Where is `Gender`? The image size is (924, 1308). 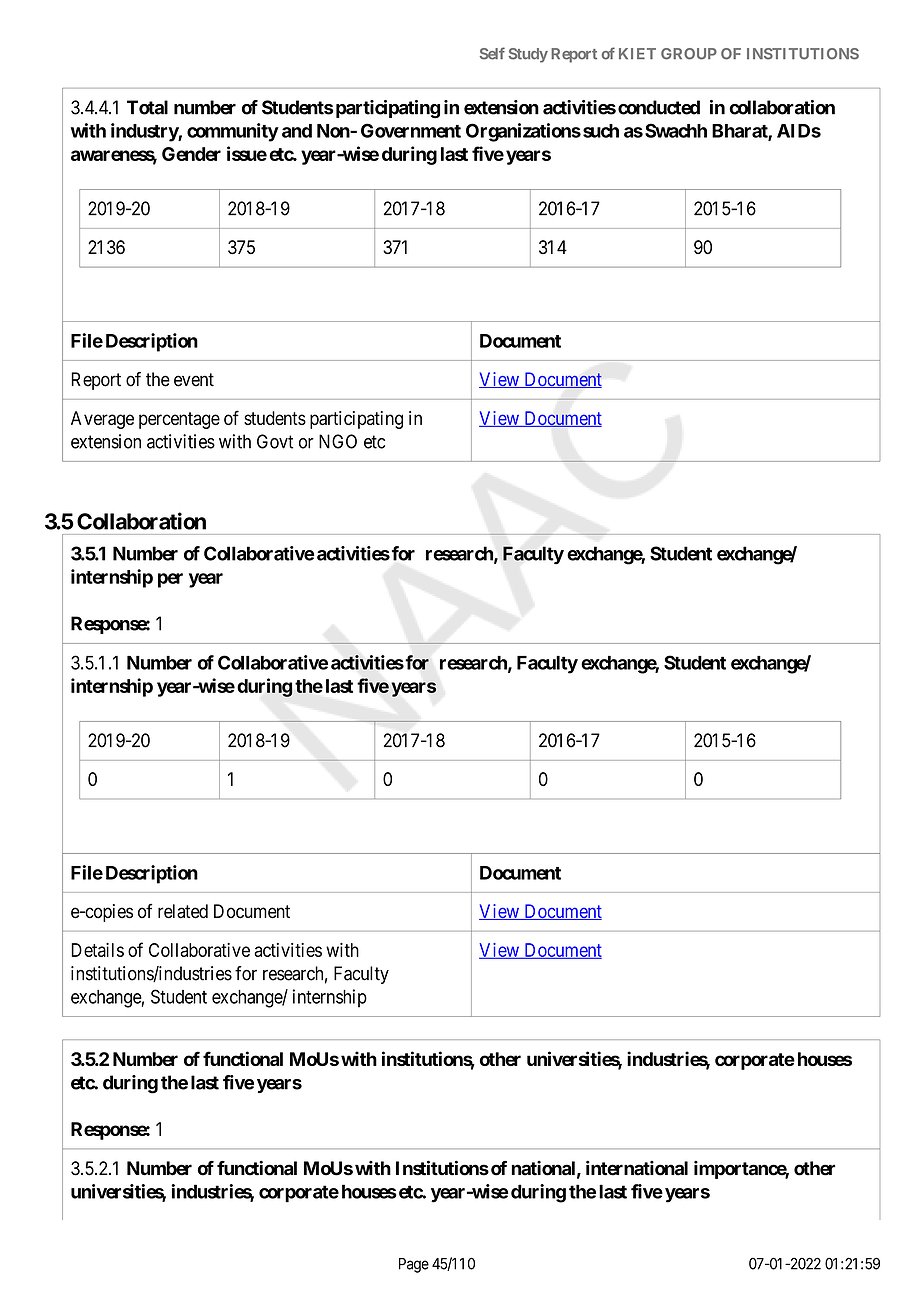
Gender is located at coordinates (191, 154).
